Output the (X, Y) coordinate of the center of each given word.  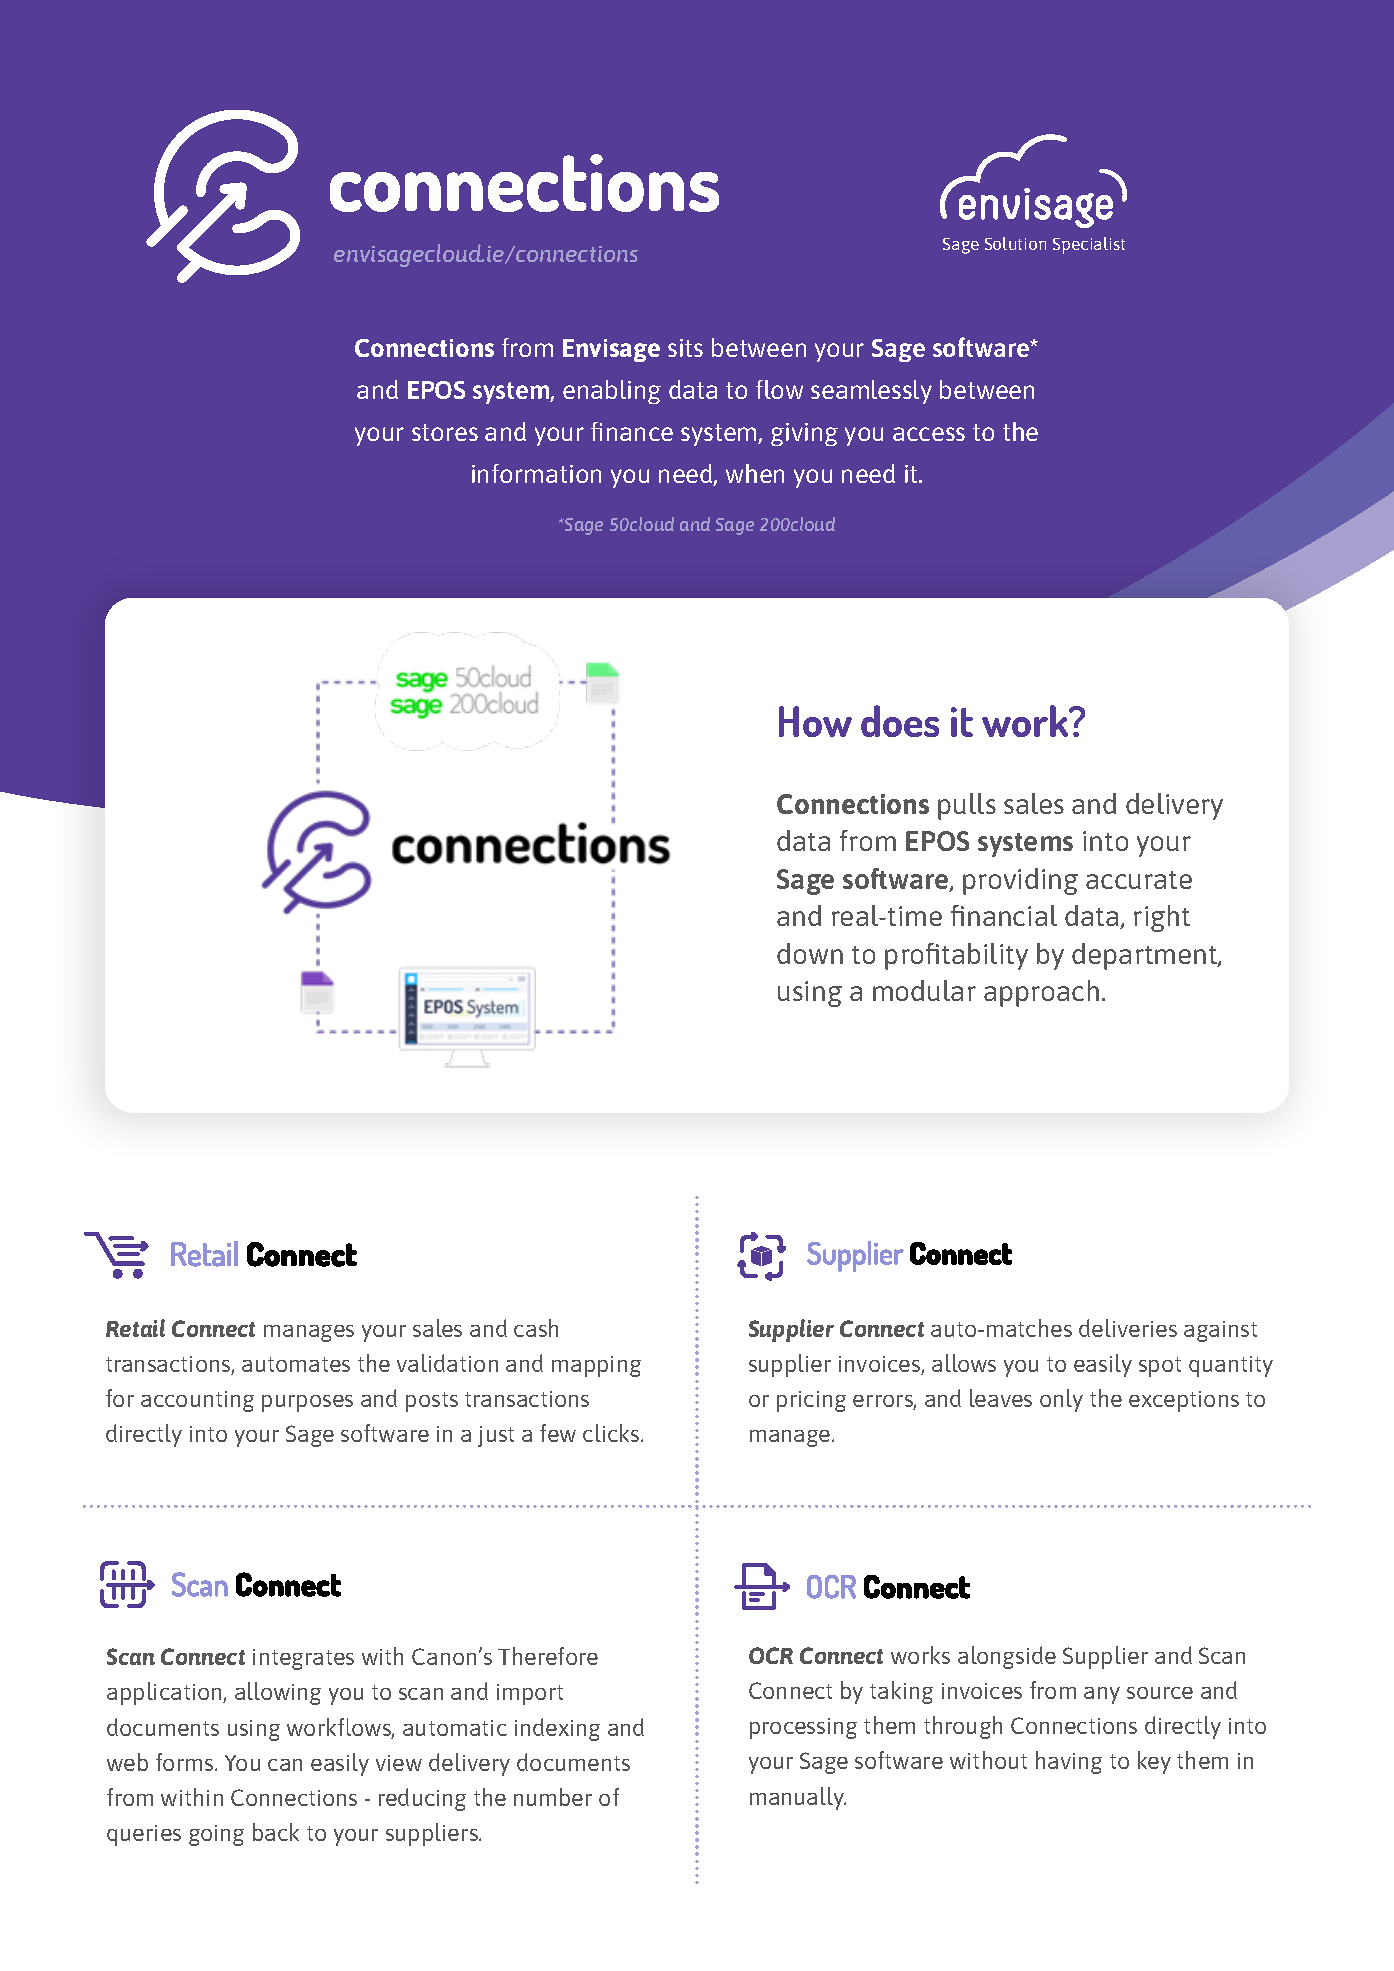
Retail (135, 1328)
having (1069, 1762)
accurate (1139, 880)
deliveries (1128, 1328)
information (536, 473)
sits (685, 348)
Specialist (1089, 245)
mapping (596, 1366)
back (276, 1832)
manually (798, 1798)
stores (445, 432)
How (815, 721)
